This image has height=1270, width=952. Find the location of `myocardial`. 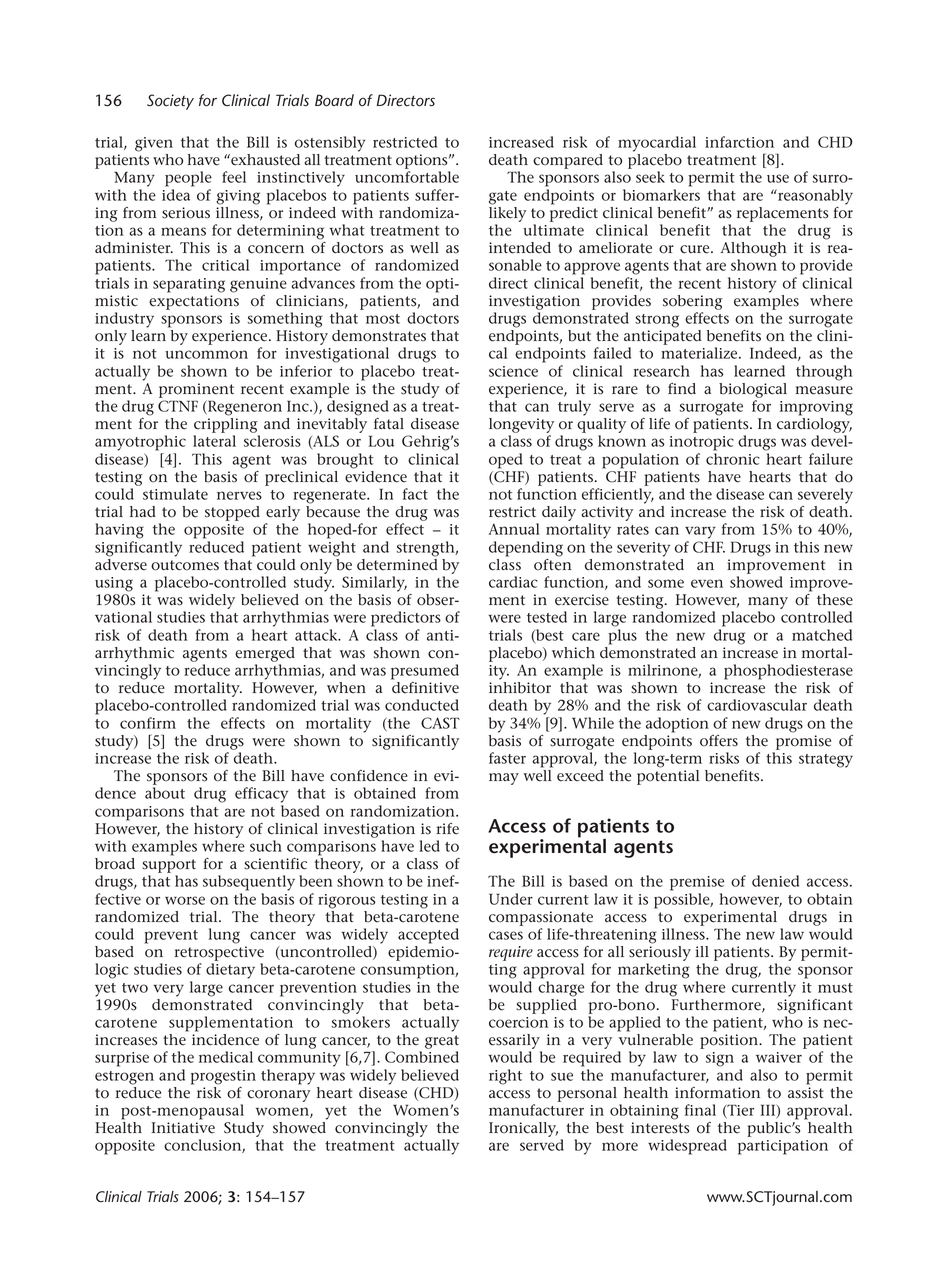

myocardial is located at coordinates (657, 144).
